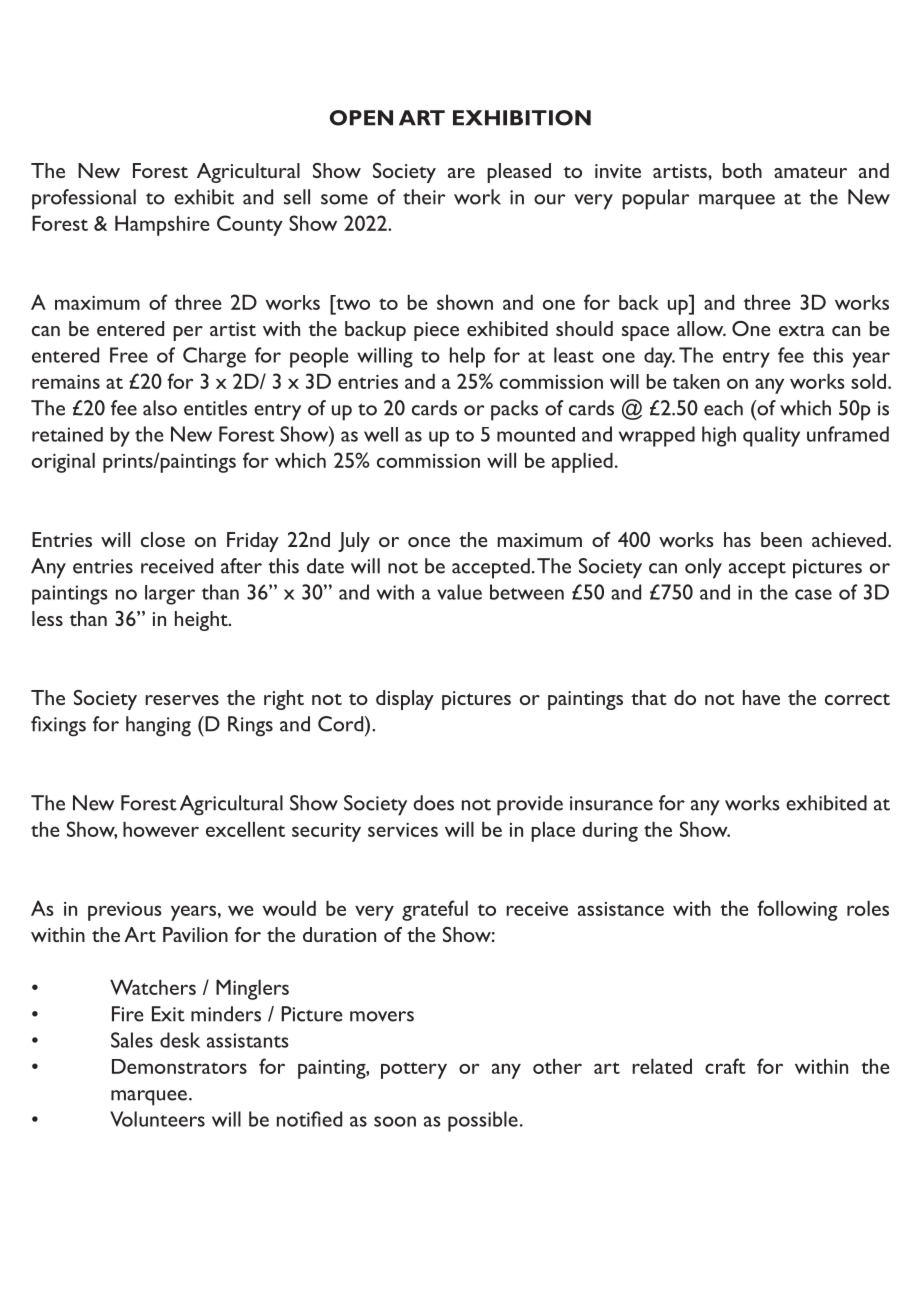  I want to click on are, so click(461, 173).
